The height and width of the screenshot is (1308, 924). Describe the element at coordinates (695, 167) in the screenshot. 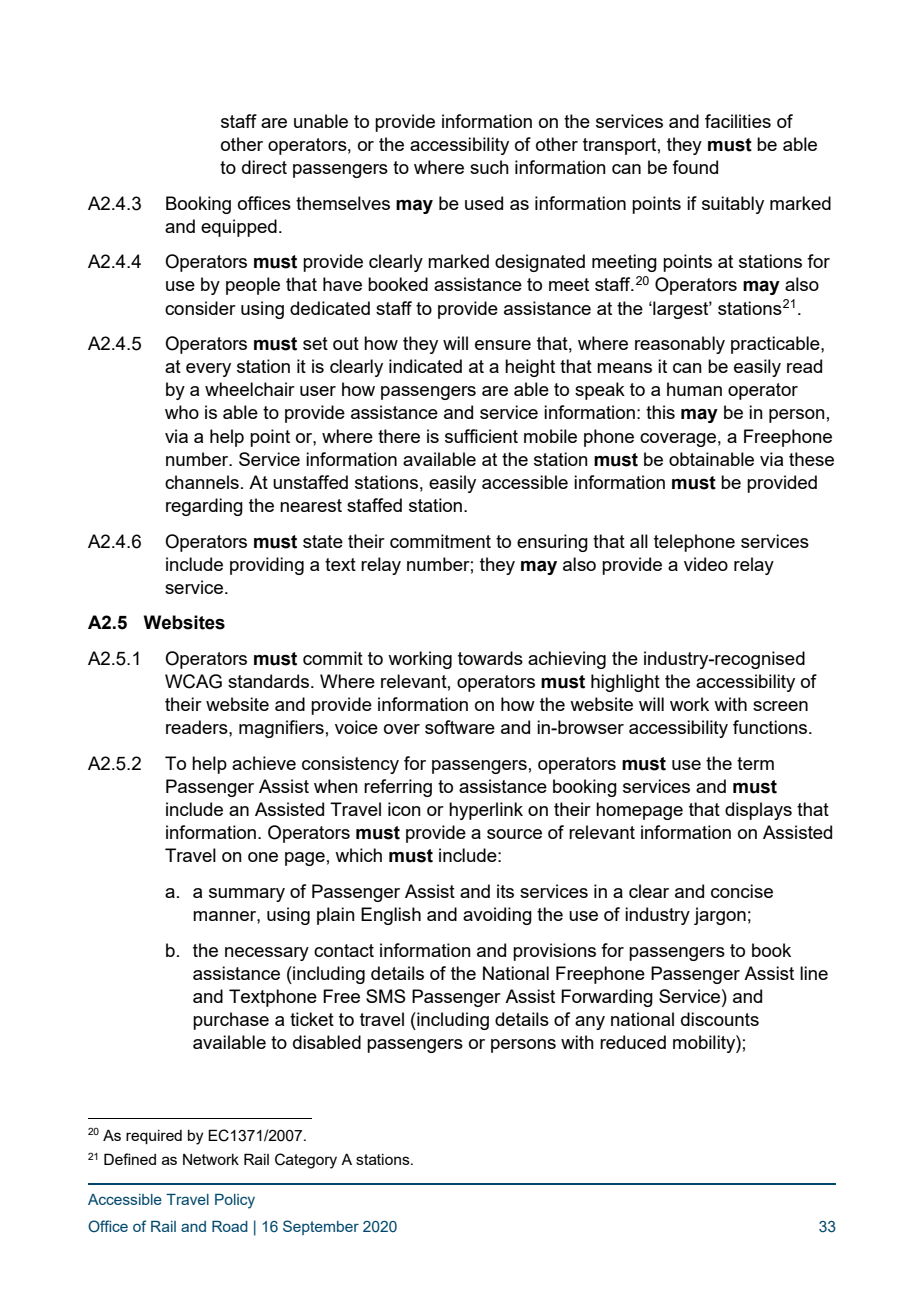

I see `found` at that location.
